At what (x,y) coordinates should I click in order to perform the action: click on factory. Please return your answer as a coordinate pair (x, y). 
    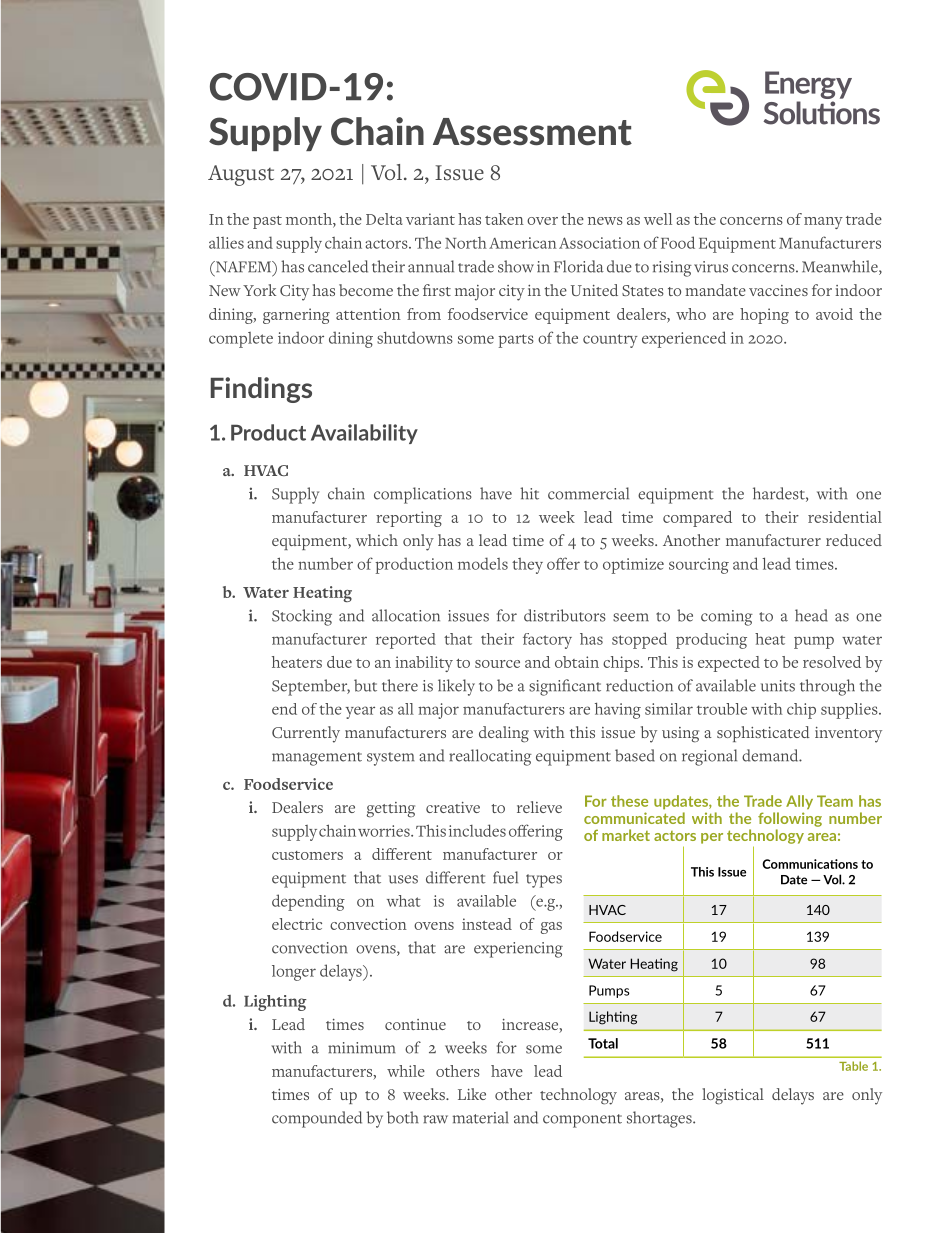
    Looking at the image, I should click on (547, 641).
